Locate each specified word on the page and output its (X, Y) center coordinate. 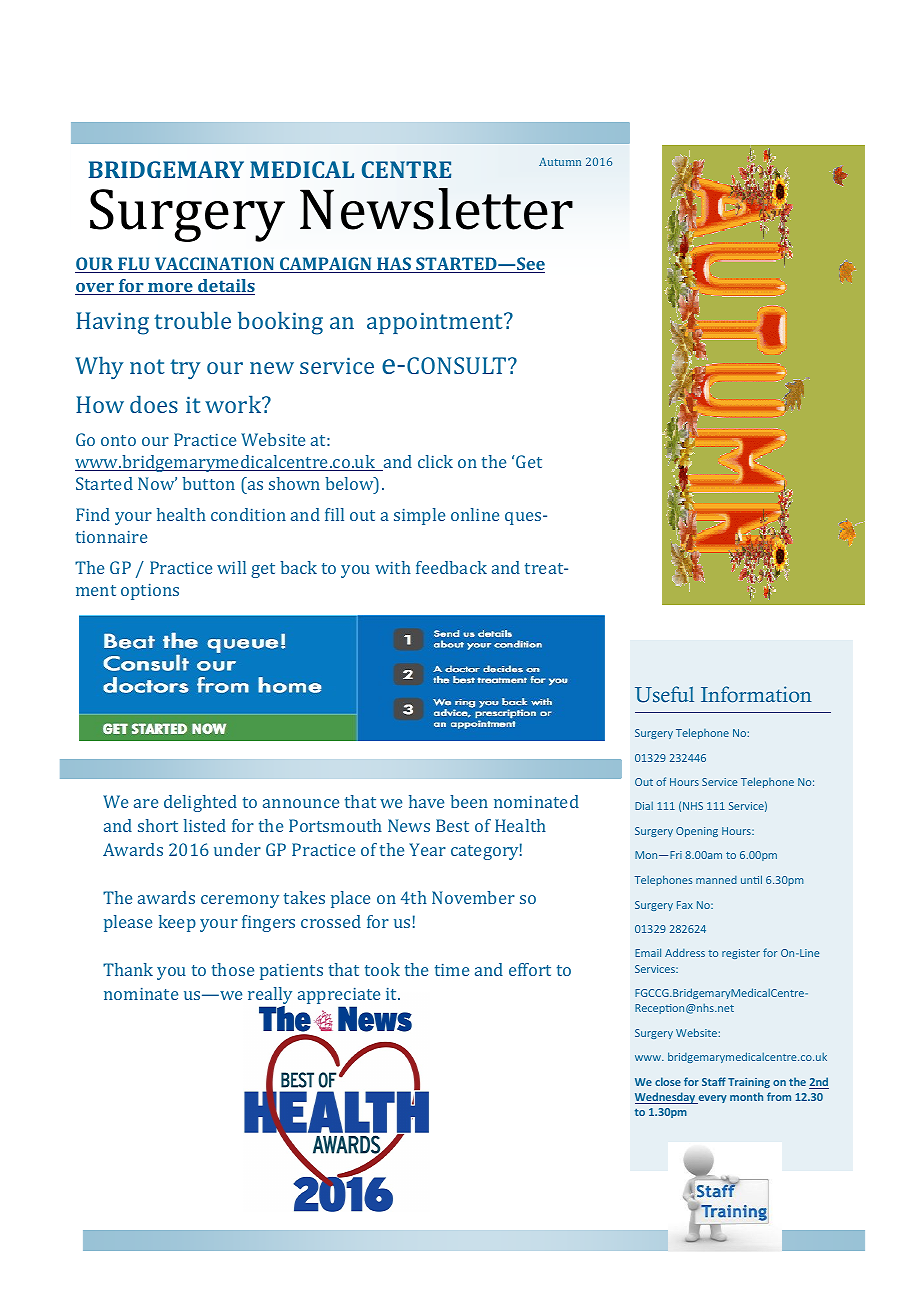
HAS (394, 265)
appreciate (339, 997)
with (393, 567)
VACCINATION (214, 265)
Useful (664, 694)
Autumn (560, 162)
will (231, 567)
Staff (714, 1081)
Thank (128, 969)
